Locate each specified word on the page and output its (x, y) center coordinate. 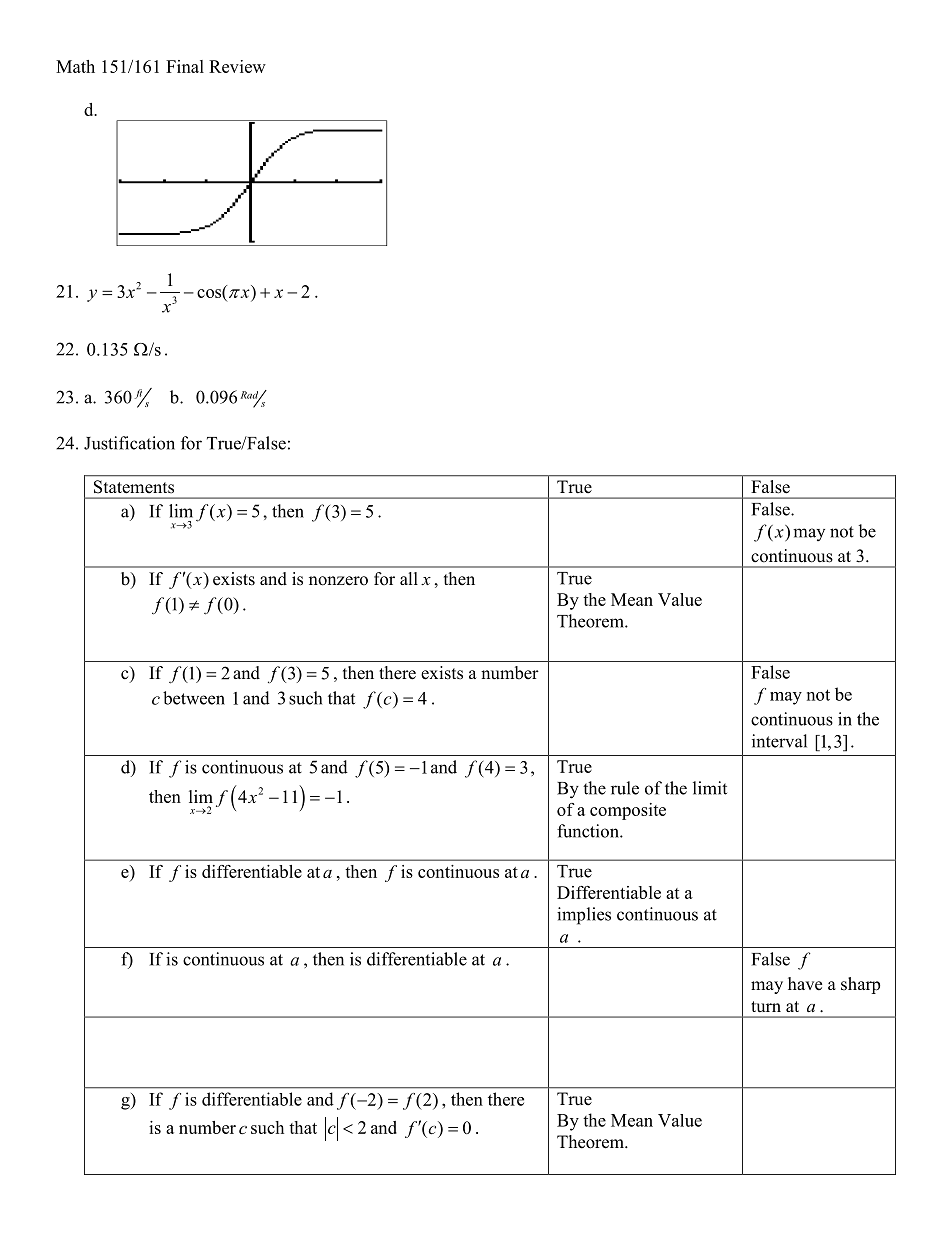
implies (584, 916)
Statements (134, 486)
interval (779, 741)
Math (75, 66)
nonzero (338, 581)
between (194, 698)
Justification (129, 443)
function (589, 831)
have (805, 984)
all (409, 578)
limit (710, 788)
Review (237, 66)
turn (766, 1007)
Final (185, 66)
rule (625, 788)
